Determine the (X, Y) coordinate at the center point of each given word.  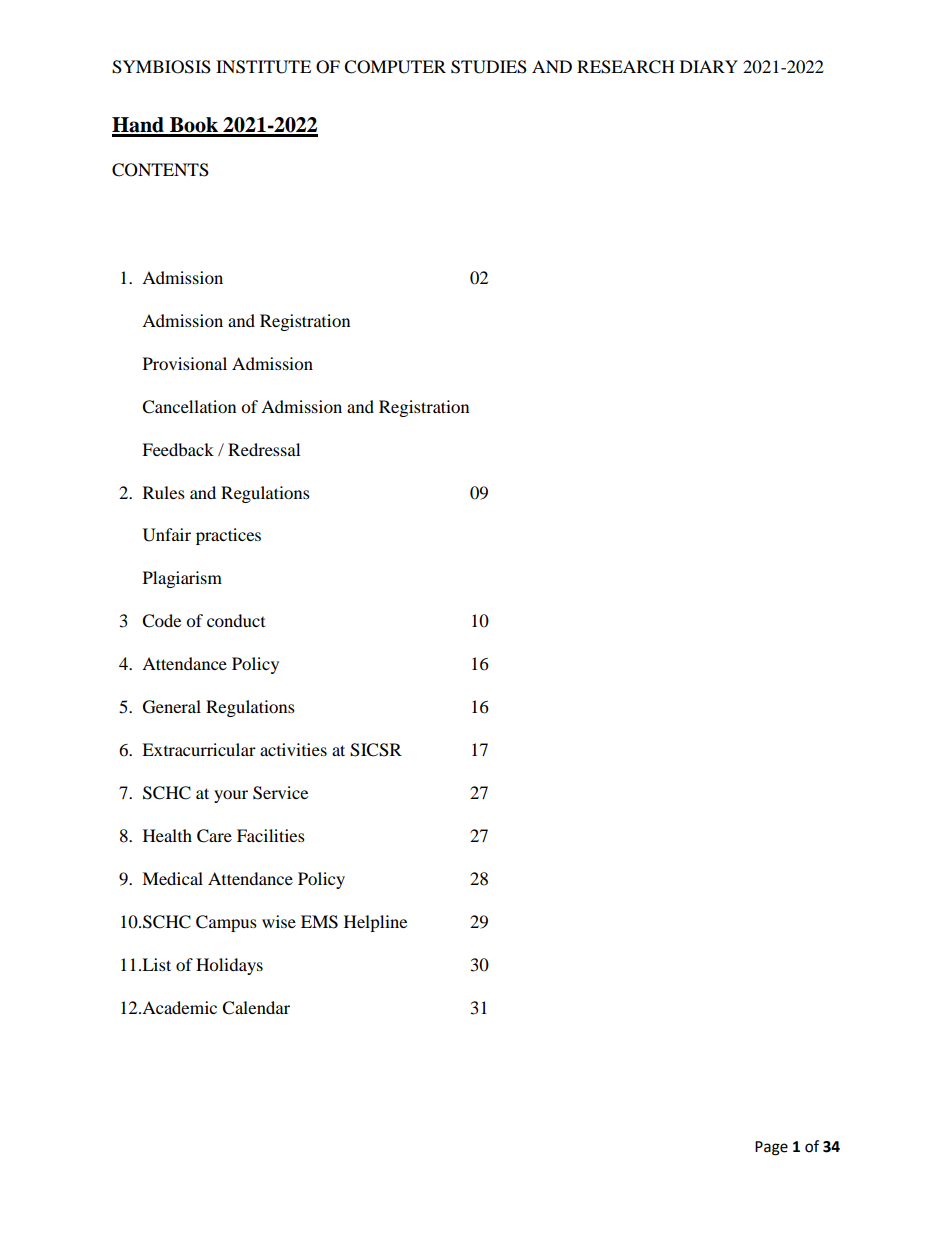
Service (280, 793)
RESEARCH (626, 67)
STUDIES (489, 67)
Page (771, 1148)
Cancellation (189, 407)
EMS (319, 922)
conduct (236, 620)
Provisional (185, 363)
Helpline (375, 923)
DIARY (709, 66)
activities (293, 749)
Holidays (229, 966)
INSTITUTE (263, 67)
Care (214, 836)
